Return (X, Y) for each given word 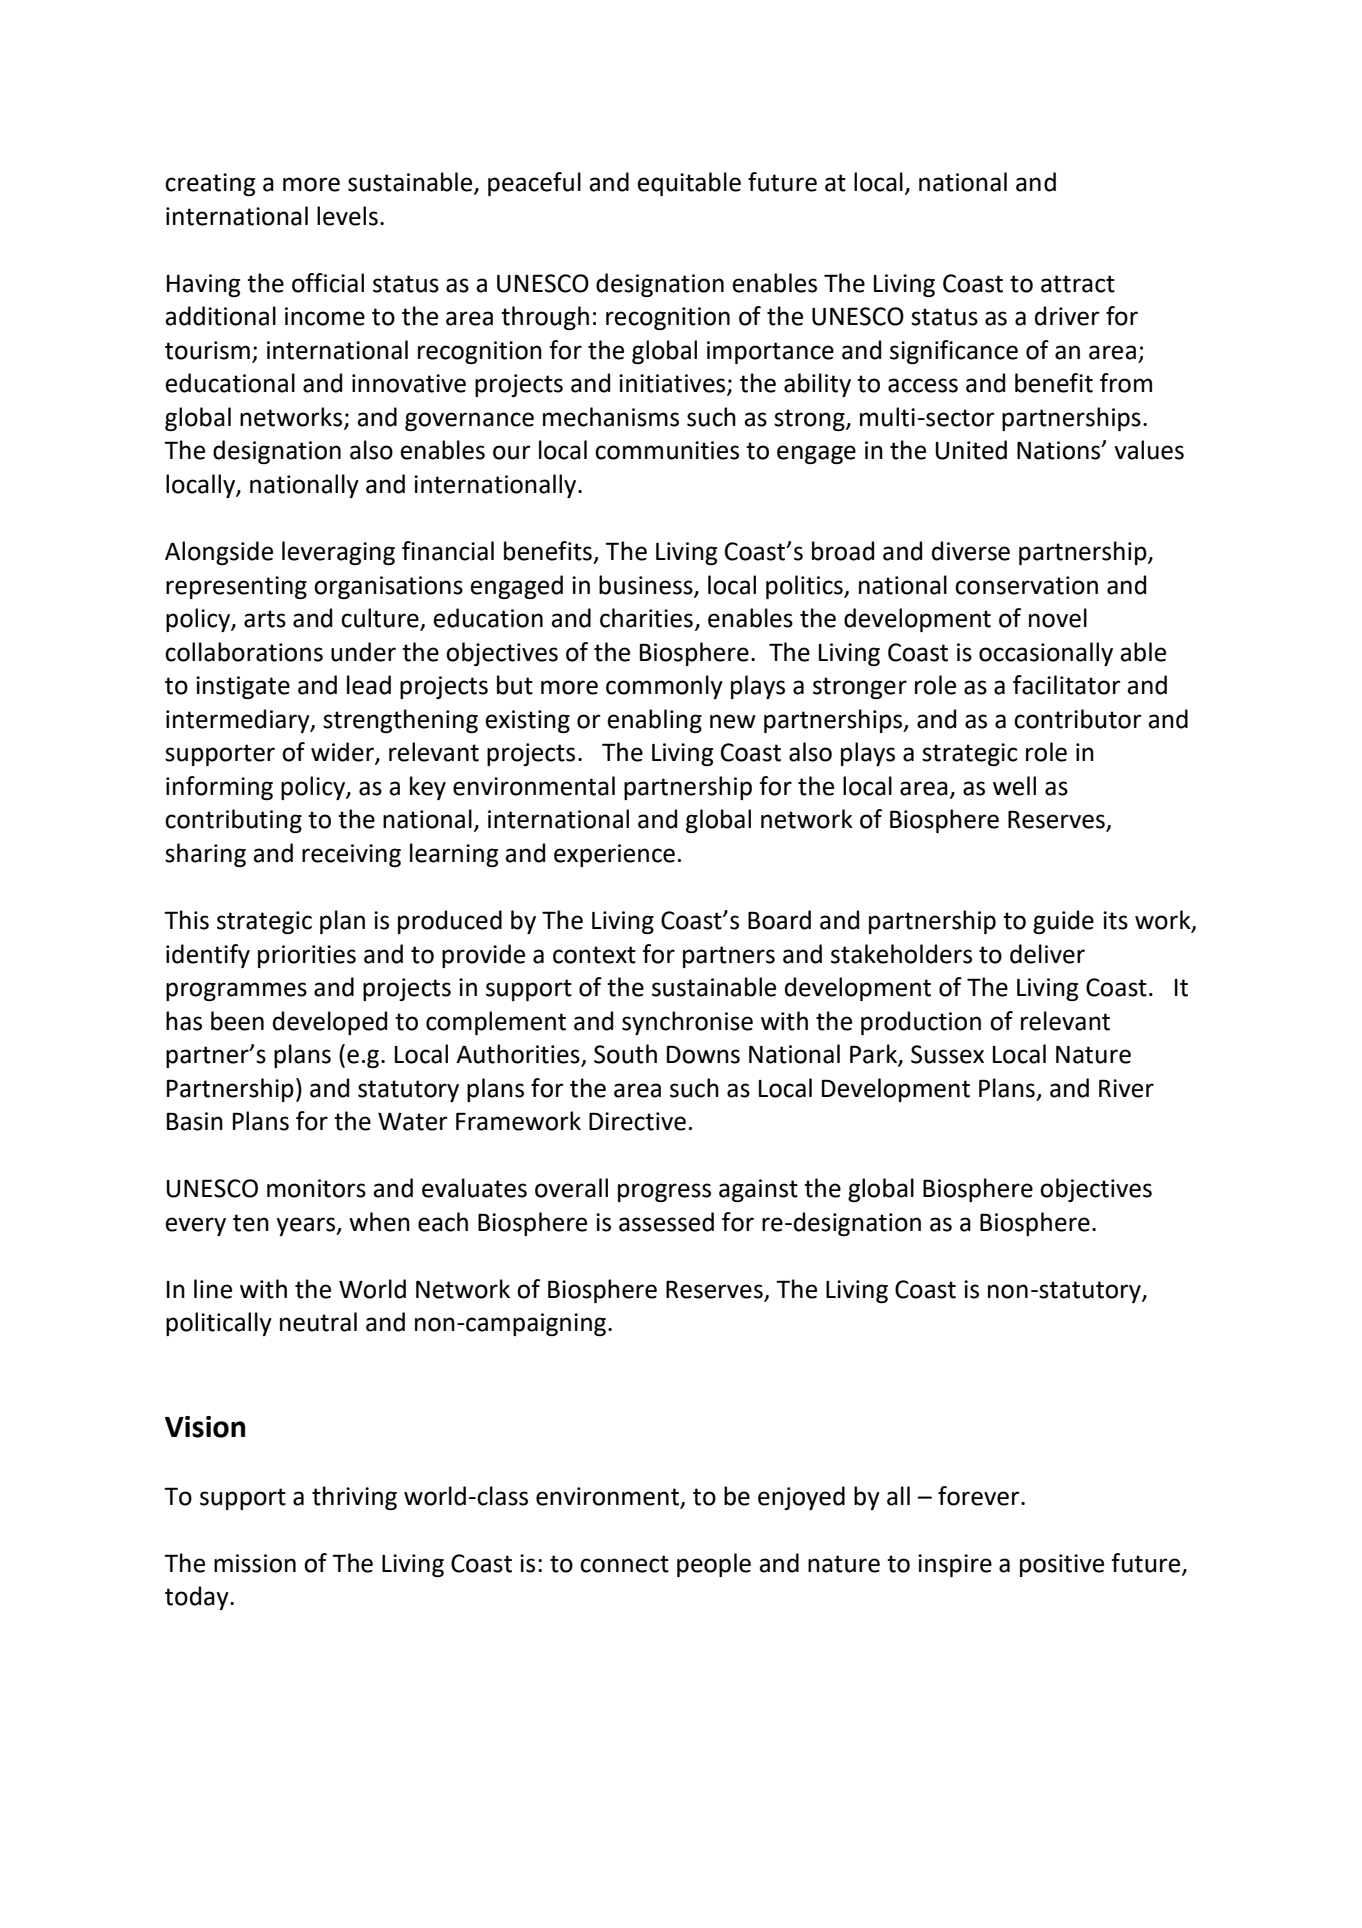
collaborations (244, 652)
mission (255, 1563)
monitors (316, 1188)
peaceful (534, 184)
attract (1078, 284)
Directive (637, 1121)
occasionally (1046, 654)
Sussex (947, 1054)
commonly (664, 687)
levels (347, 216)
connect (624, 1564)
